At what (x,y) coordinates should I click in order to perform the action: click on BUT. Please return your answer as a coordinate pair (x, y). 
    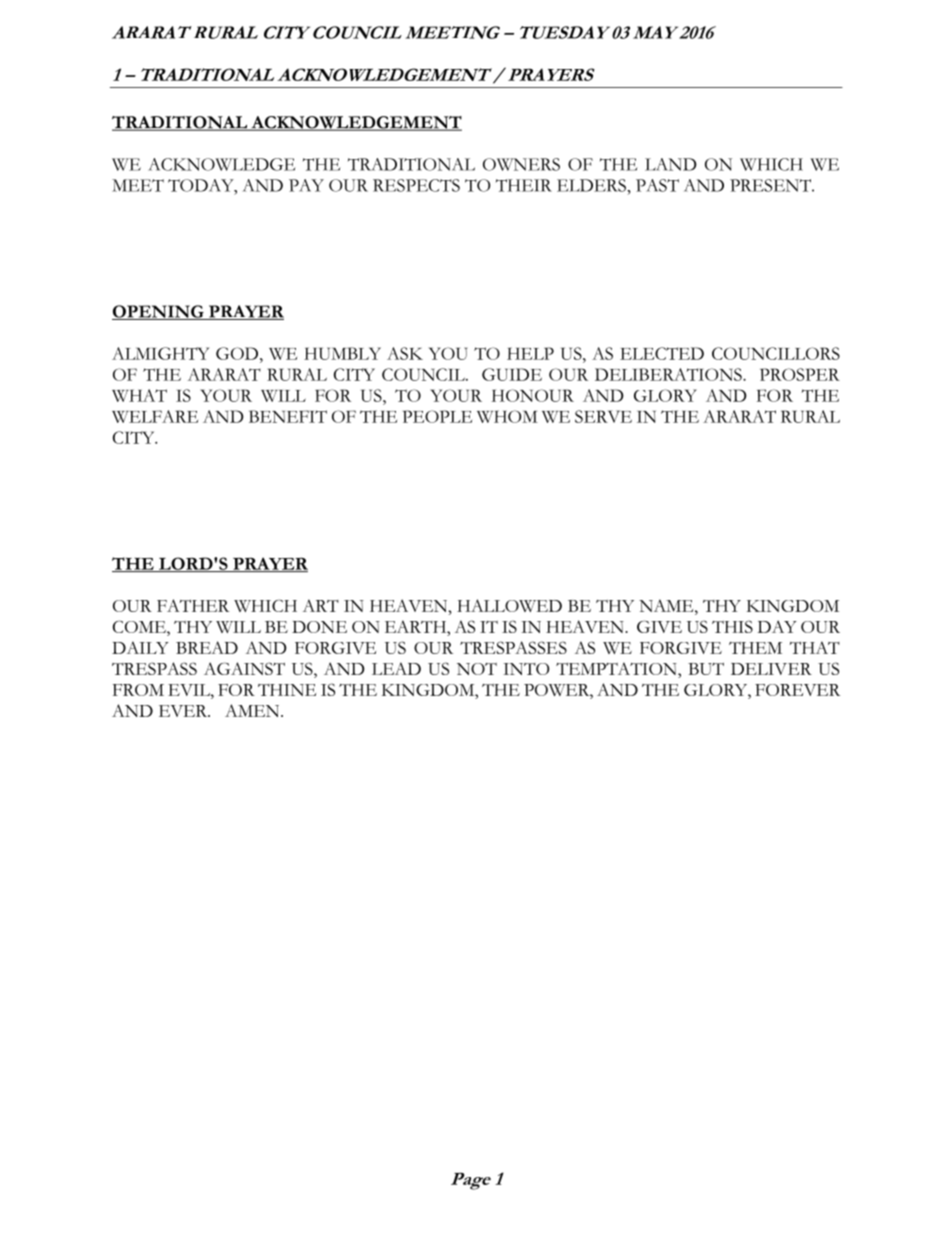
    Looking at the image, I should click on (706, 669).
